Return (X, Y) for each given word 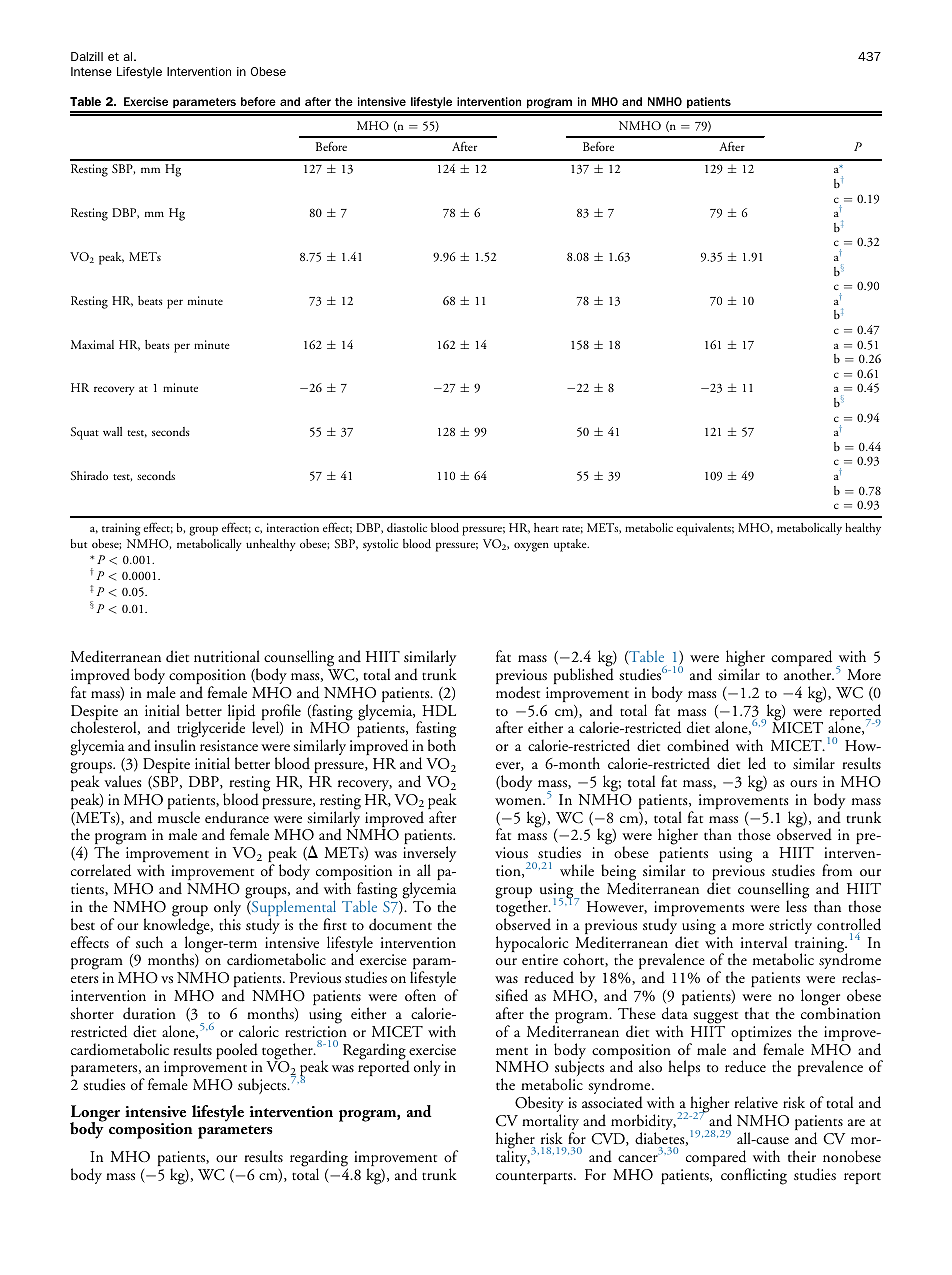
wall (112, 431)
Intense (91, 71)
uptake (571, 545)
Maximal (92, 344)
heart (546, 527)
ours (803, 784)
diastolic (407, 527)
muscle (179, 817)
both (442, 745)
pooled (237, 1052)
